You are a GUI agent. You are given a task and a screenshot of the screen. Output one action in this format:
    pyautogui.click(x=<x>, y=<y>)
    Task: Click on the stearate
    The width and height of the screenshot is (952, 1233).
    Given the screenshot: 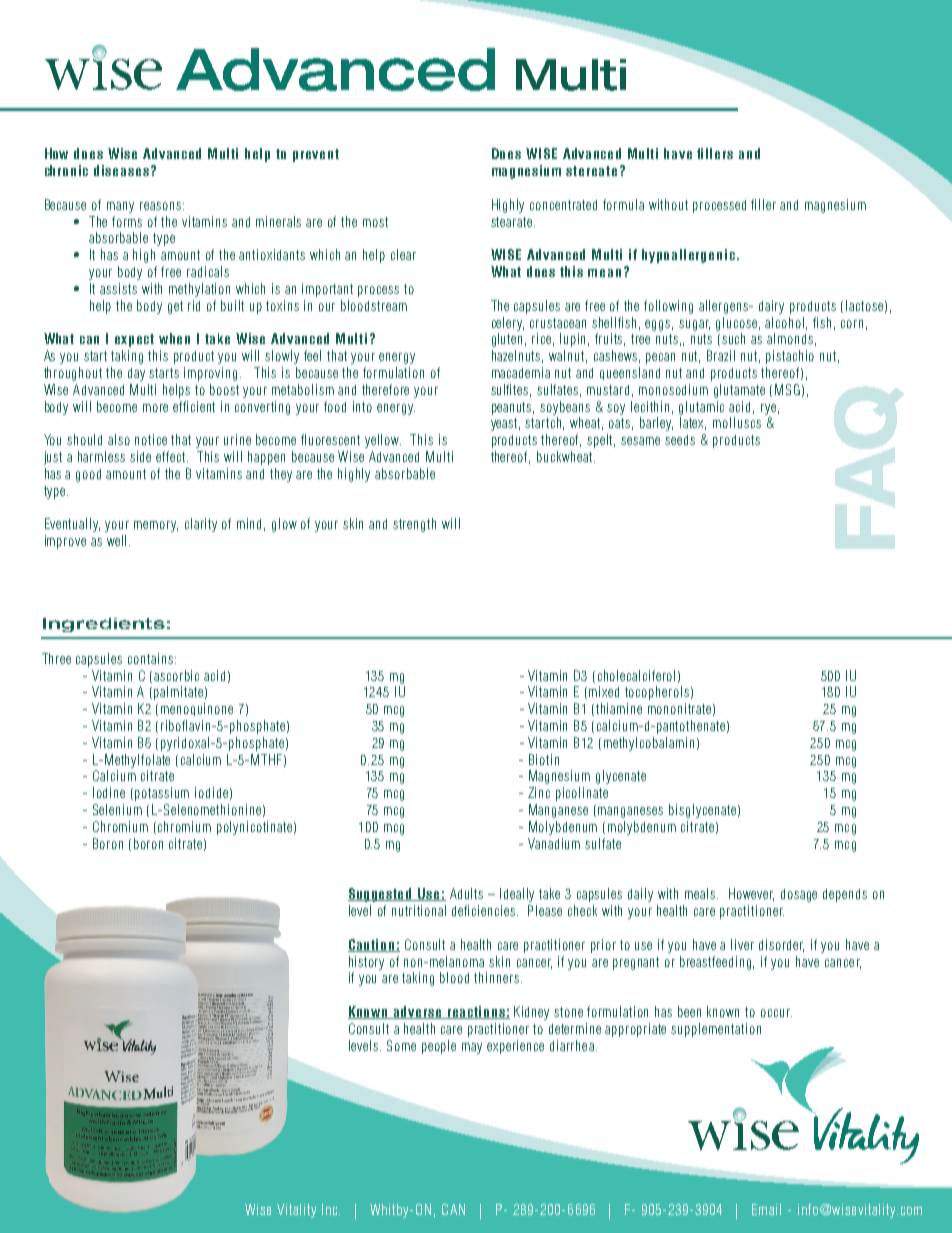 What is the action you would take?
    pyautogui.click(x=511, y=222)
